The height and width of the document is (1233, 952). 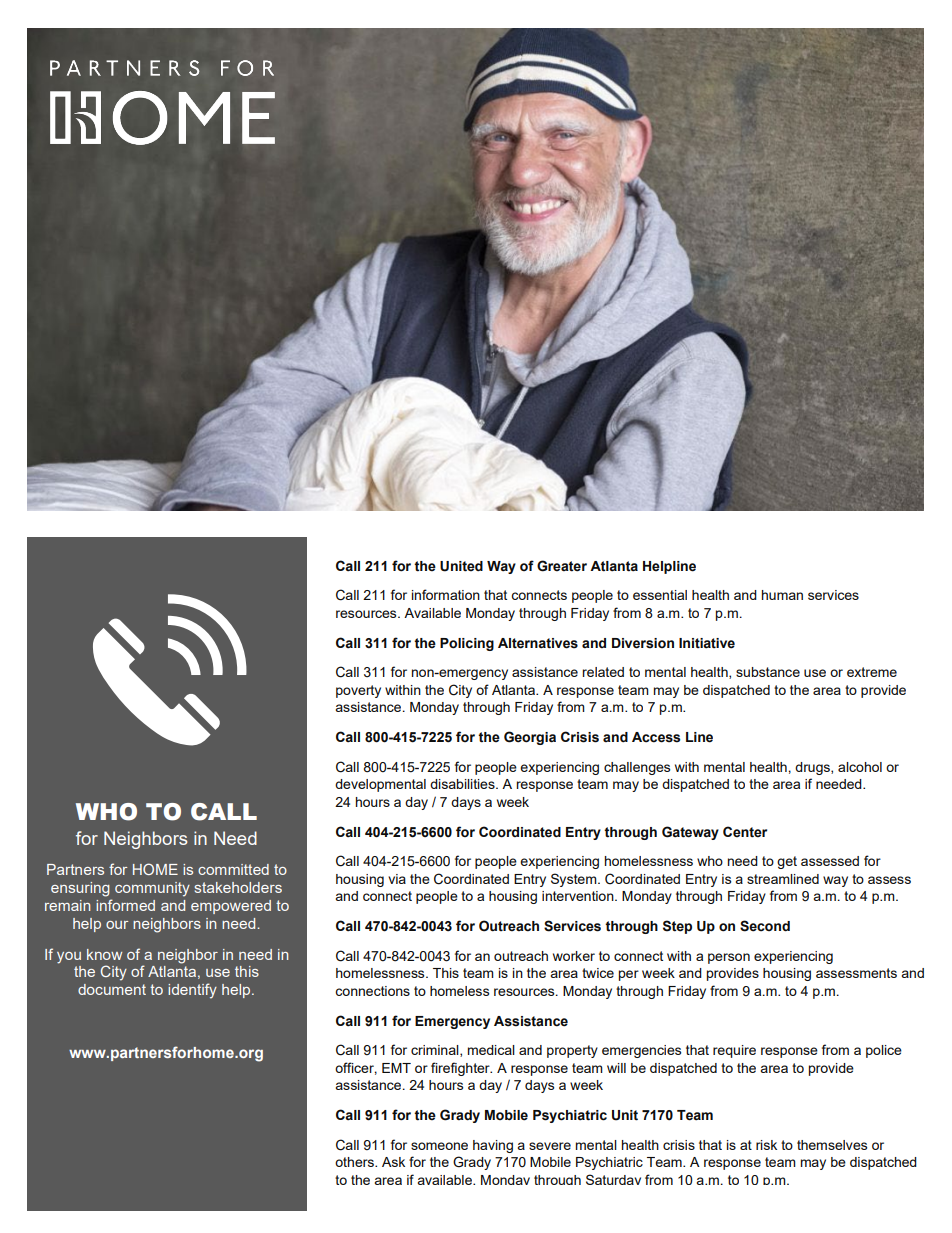 I want to click on person, so click(x=729, y=958).
